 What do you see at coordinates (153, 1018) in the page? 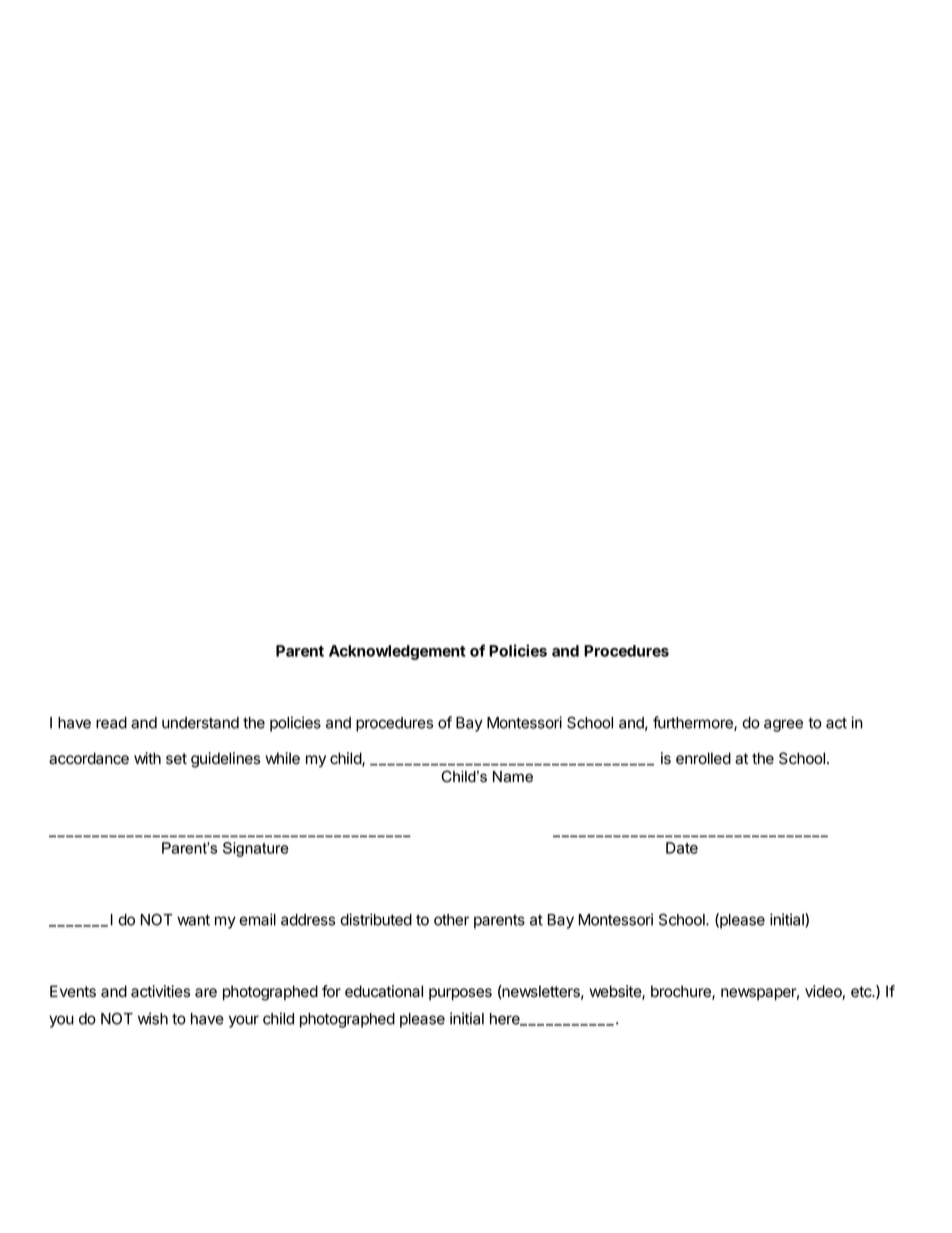
I see `wish` at bounding box center [153, 1018].
